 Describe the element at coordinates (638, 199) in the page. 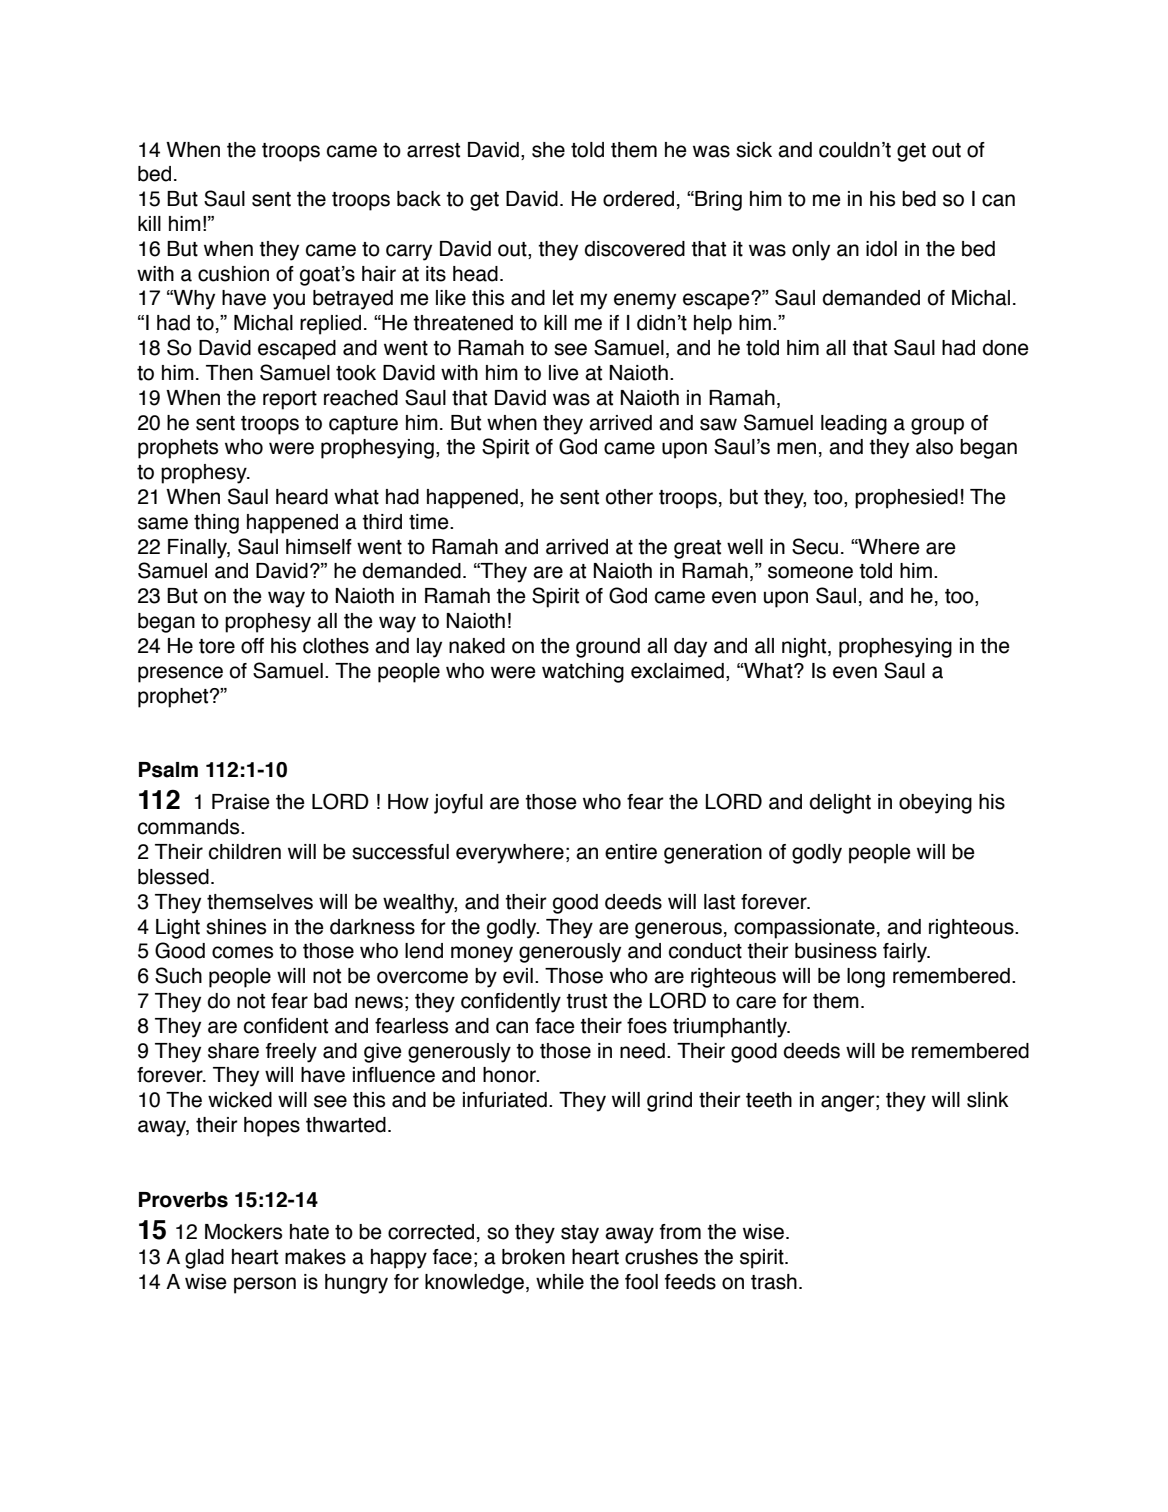

I see `ordered` at that location.
